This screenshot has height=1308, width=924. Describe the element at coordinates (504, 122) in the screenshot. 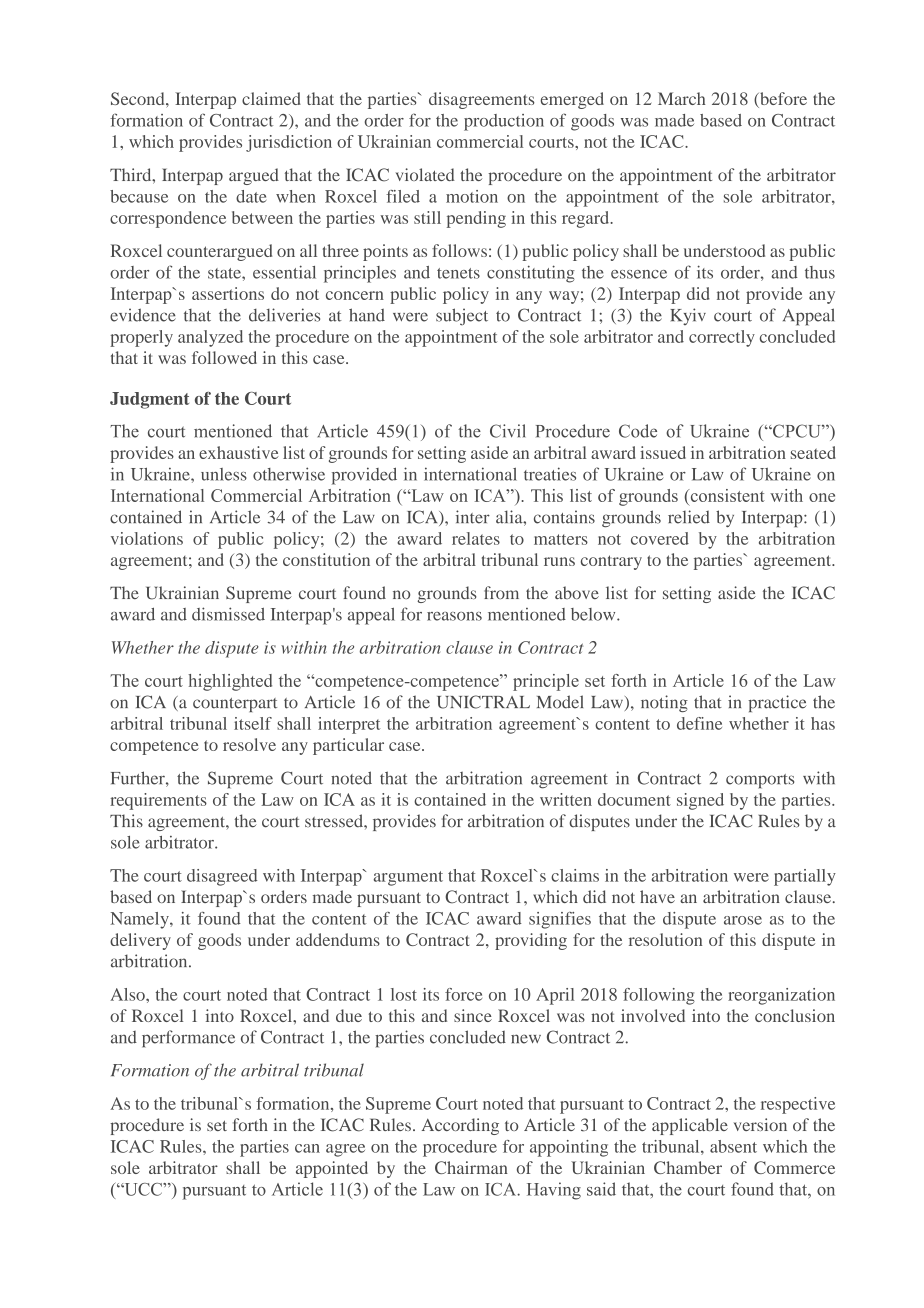

I see `production` at that location.
